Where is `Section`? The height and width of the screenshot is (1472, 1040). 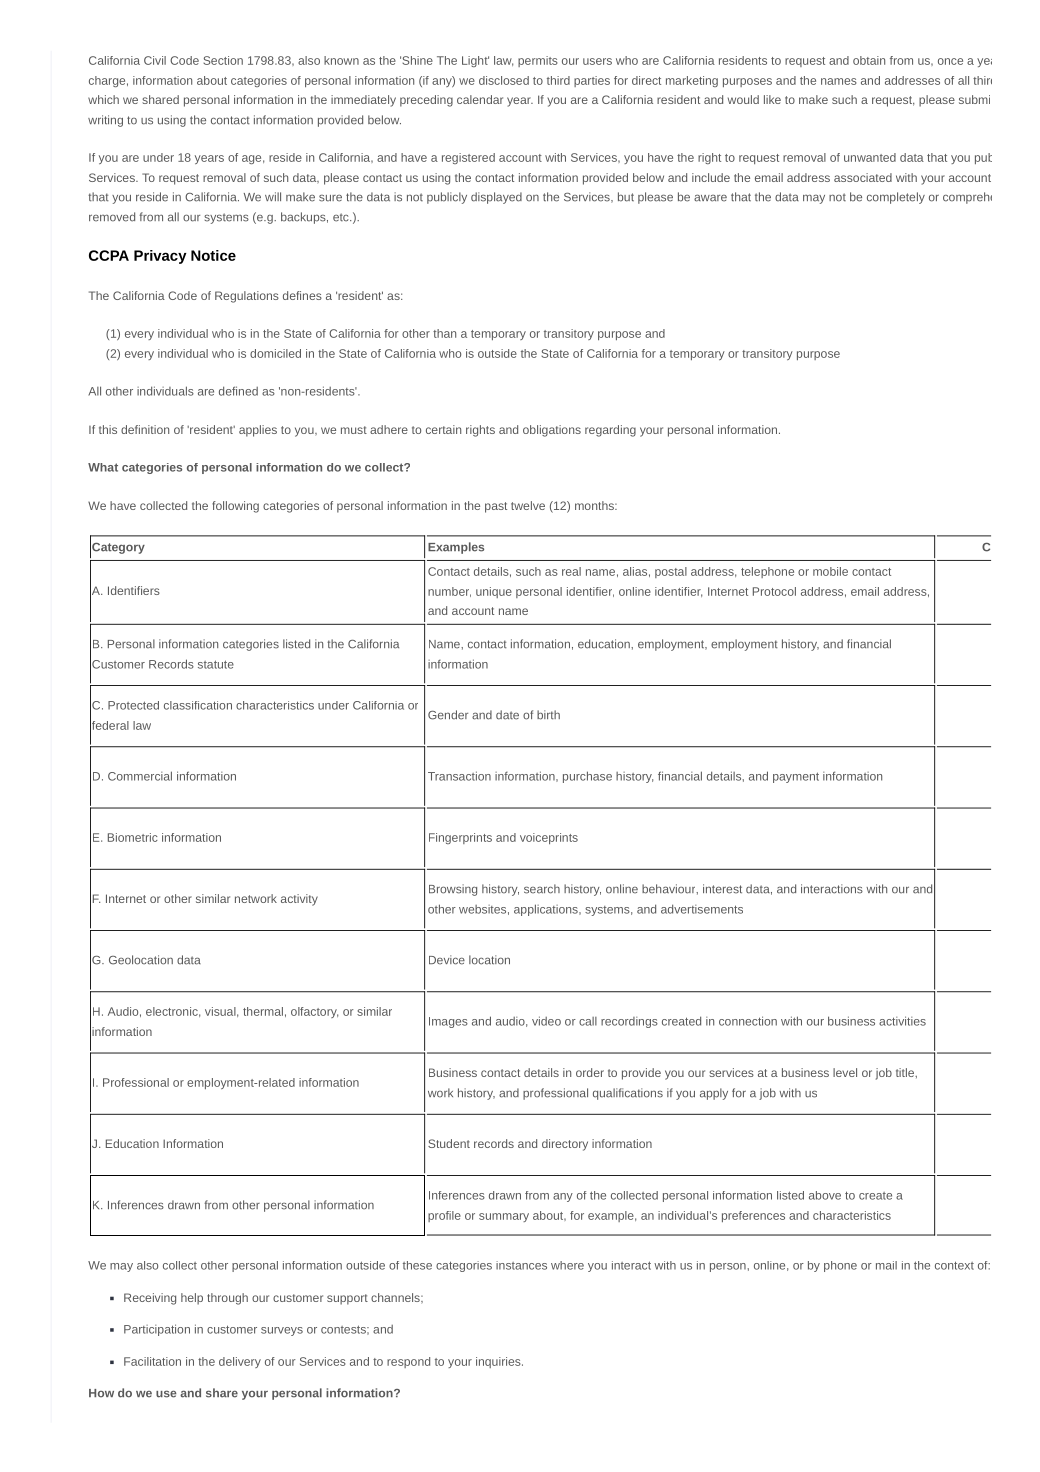
Section is located at coordinates (223, 60).
